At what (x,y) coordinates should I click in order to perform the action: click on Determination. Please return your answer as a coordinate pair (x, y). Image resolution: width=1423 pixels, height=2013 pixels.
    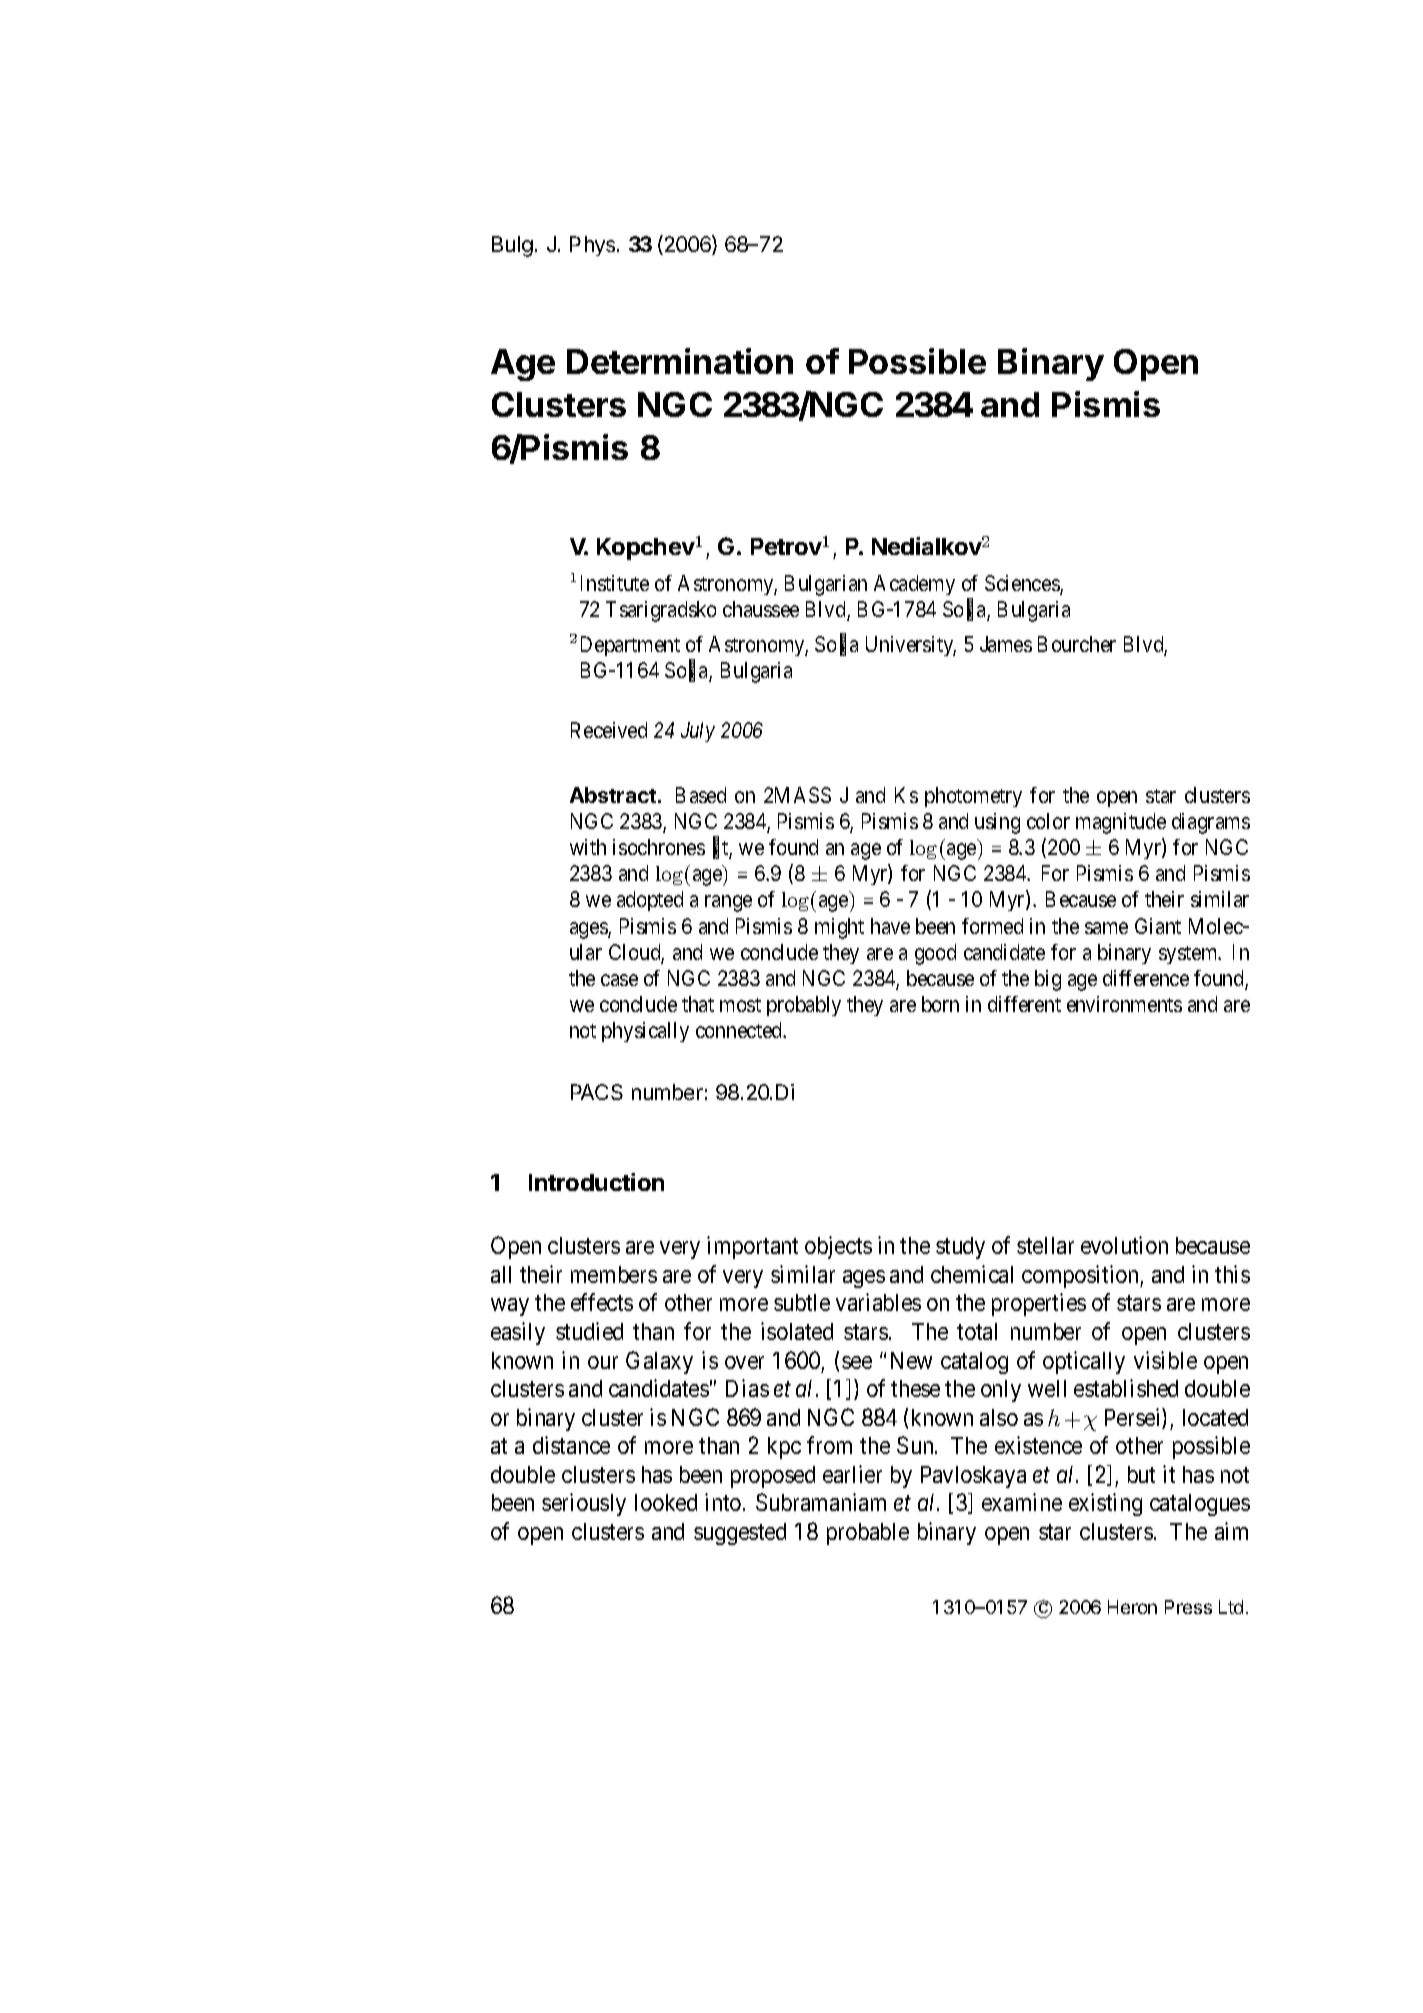
    Looking at the image, I should click on (680, 361).
